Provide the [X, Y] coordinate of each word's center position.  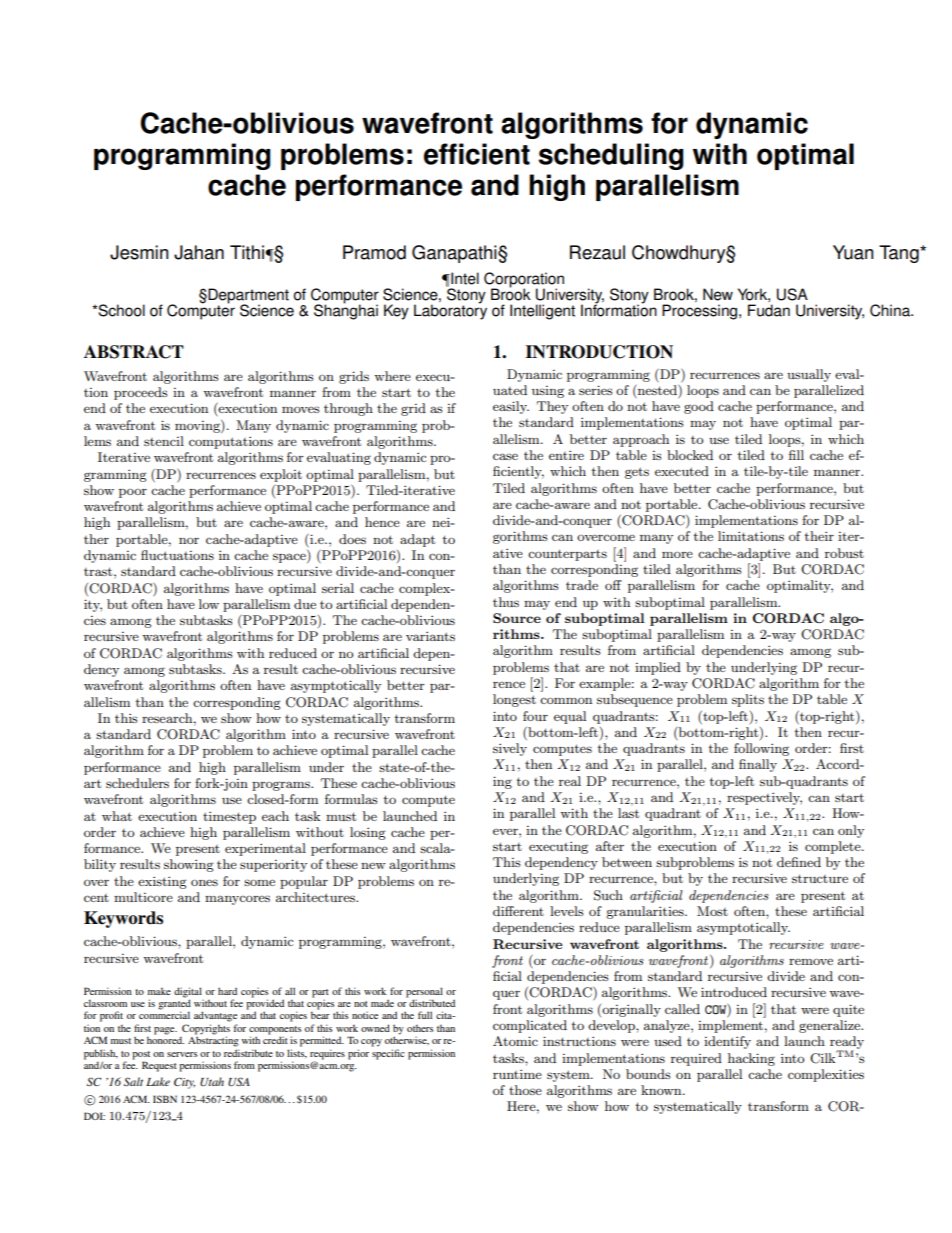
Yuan [853, 252]
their [819, 536]
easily [511, 407]
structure [820, 878]
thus [506, 602]
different [518, 911]
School [120, 310]
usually [809, 375]
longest [514, 700]
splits [748, 700]
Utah [212, 1082]
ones [204, 882]
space [290, 558]
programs [282, 786]
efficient [477, 154]
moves [301, 409]
